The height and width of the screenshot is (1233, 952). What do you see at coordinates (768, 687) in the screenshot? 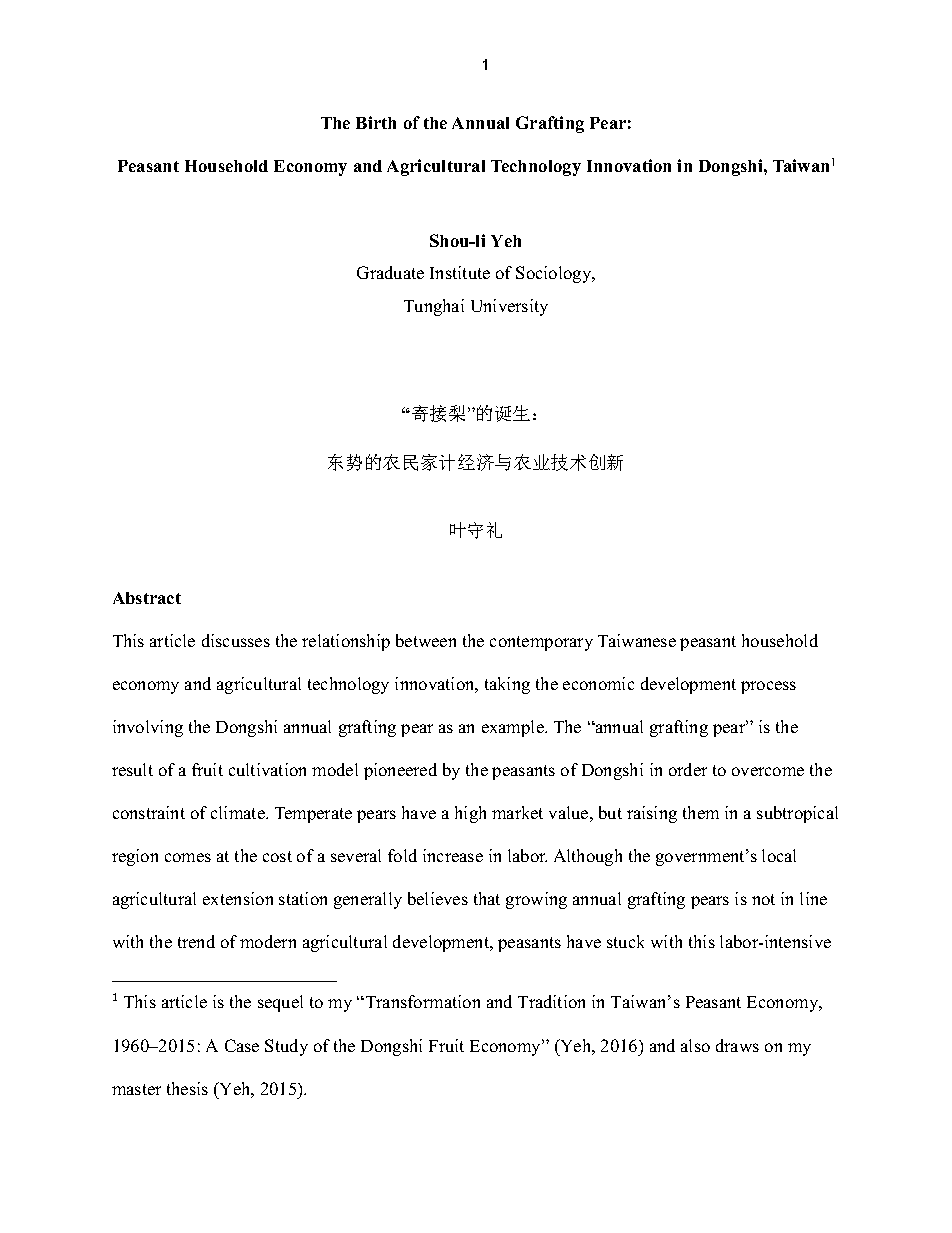
I see `process` at bounding box center [768, 687].
